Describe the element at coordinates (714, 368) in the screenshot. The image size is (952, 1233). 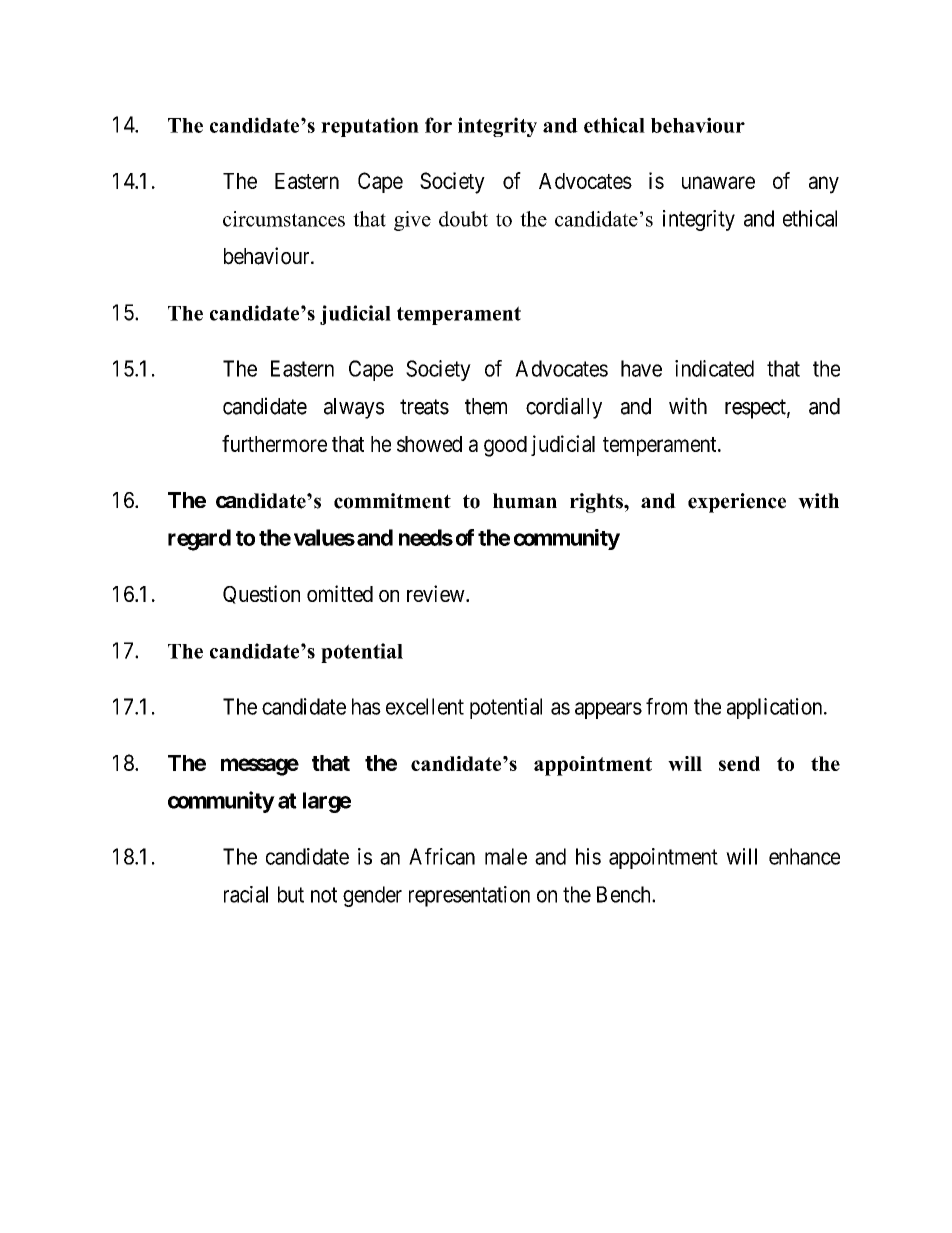
I see `indicated` at that location.
